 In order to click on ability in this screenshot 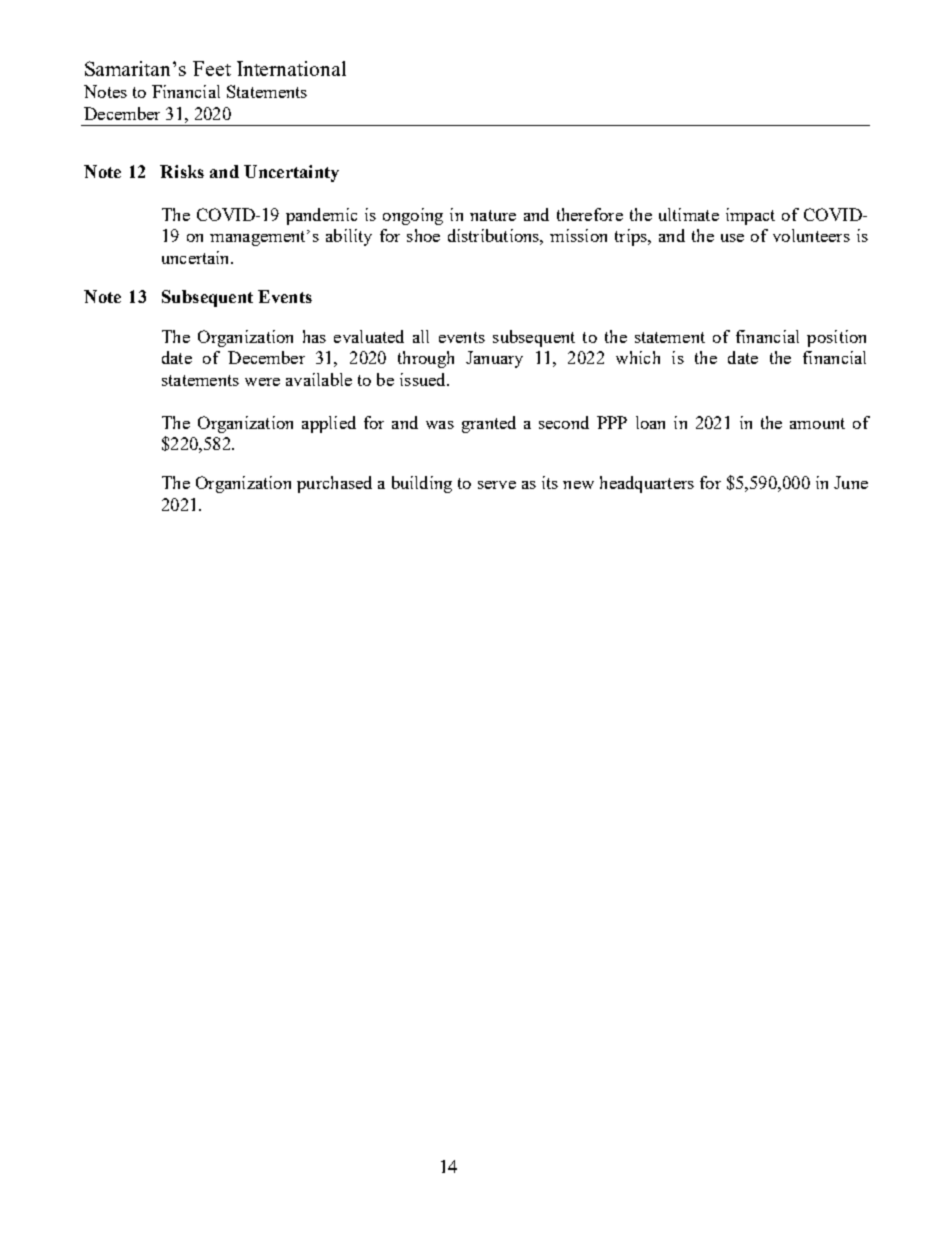, I will do `click(349, 237)`.
